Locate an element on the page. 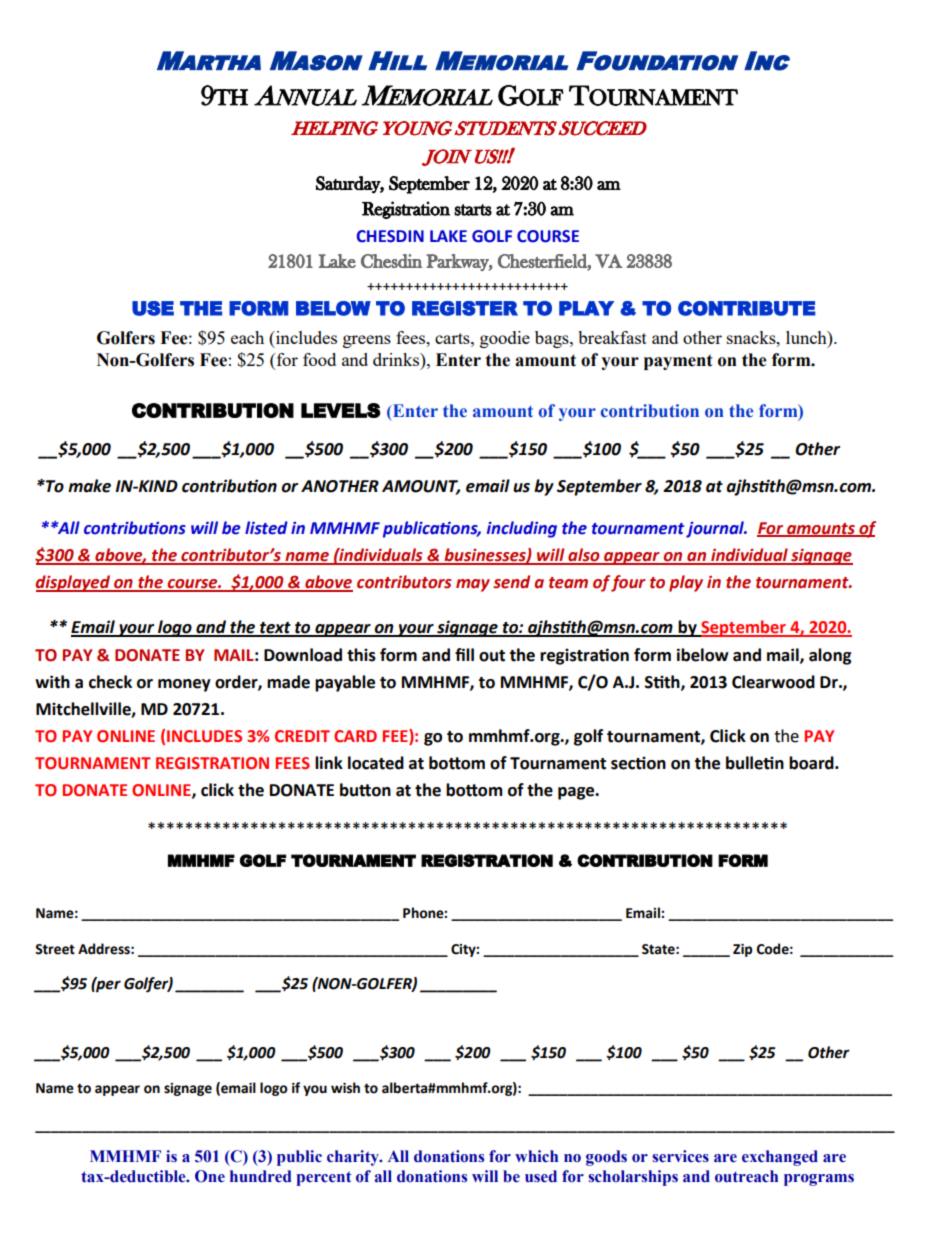  check is located at coordinates (110, 682).
